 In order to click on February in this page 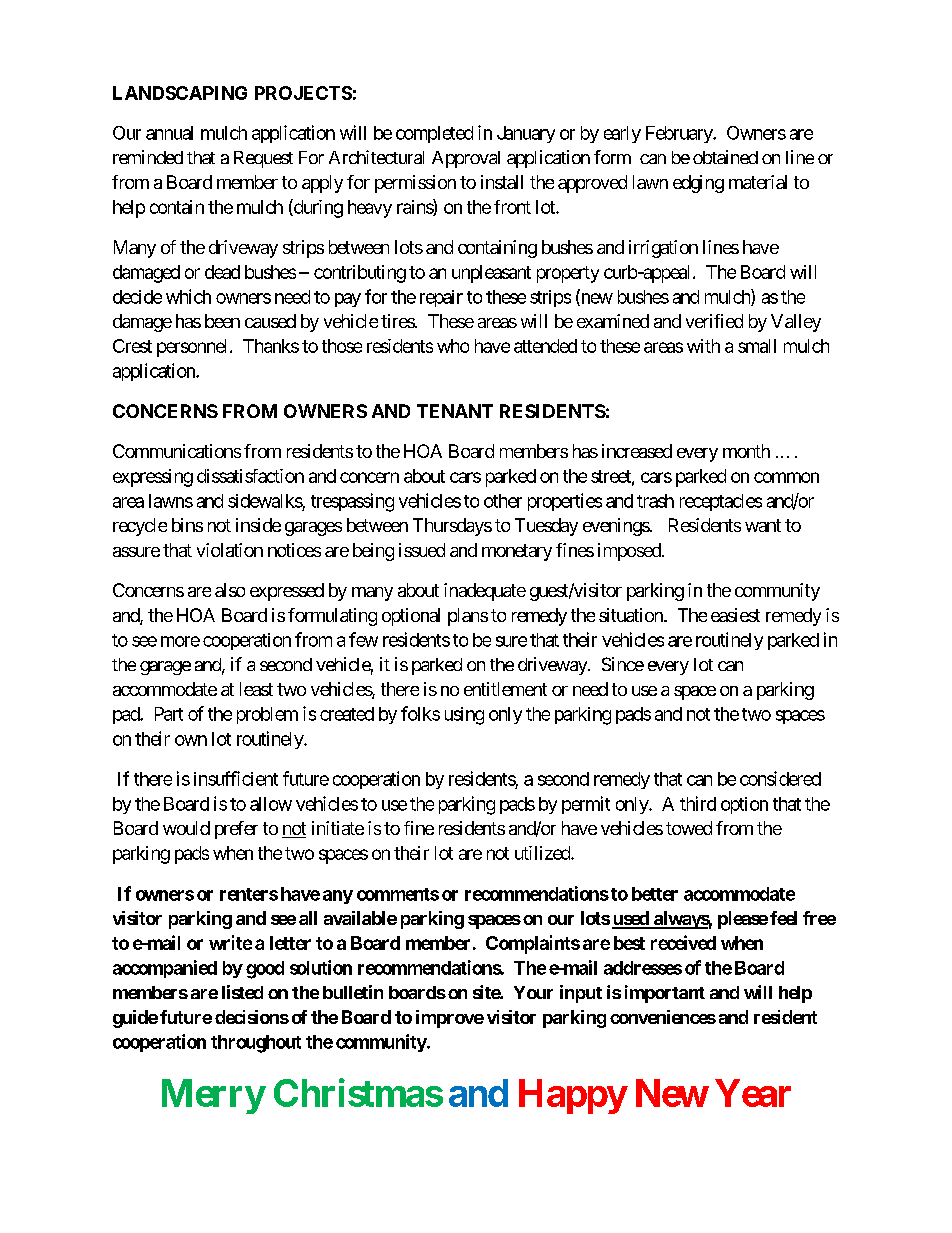, I will do `click(680, 134)`.
